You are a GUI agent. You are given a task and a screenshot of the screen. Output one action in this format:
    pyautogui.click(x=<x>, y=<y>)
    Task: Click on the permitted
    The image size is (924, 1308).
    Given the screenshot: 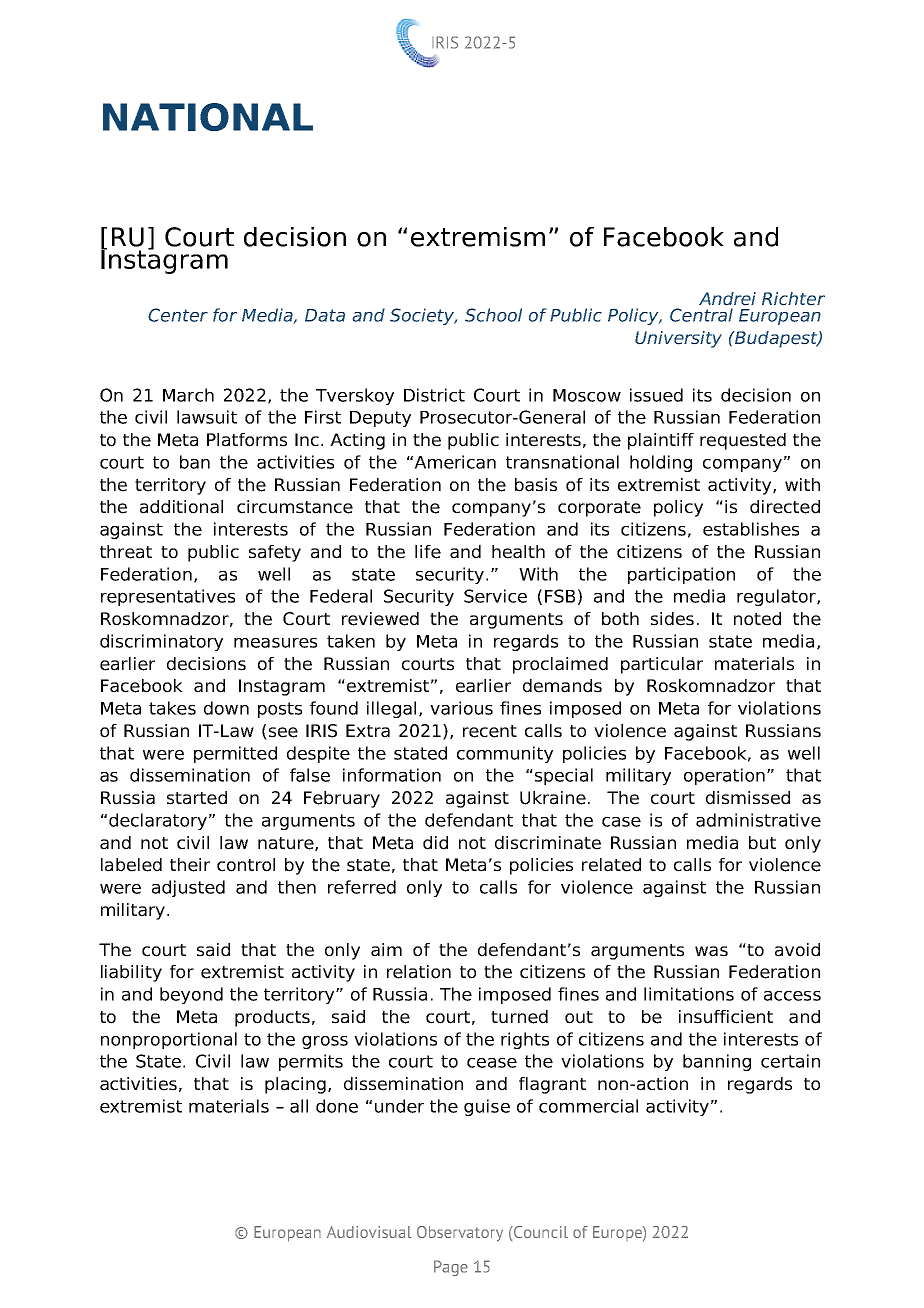 What is the action you would take?
    pyautogui.click(x=235, y=754)
